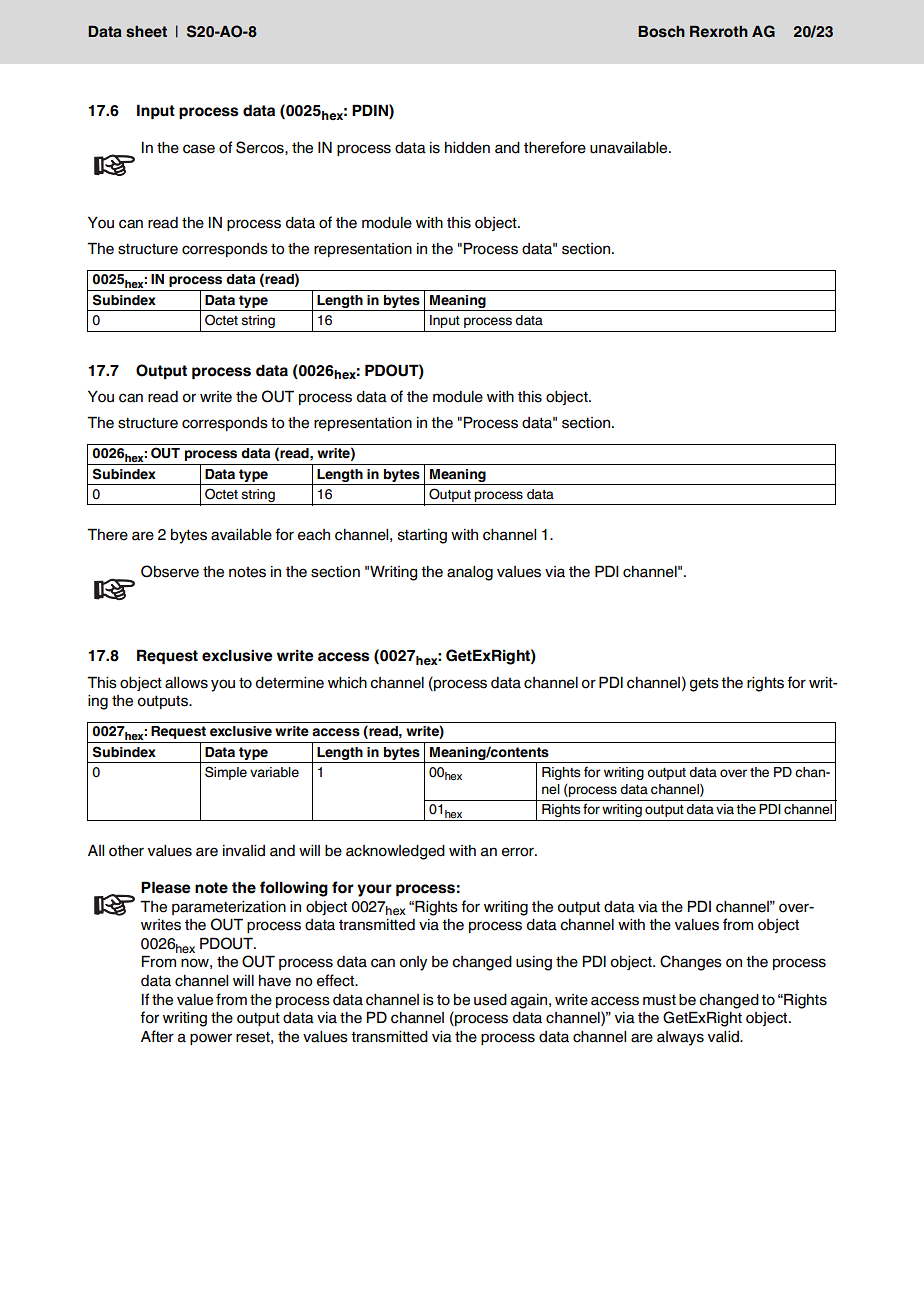  I want to click on case, so click(199, 149).
